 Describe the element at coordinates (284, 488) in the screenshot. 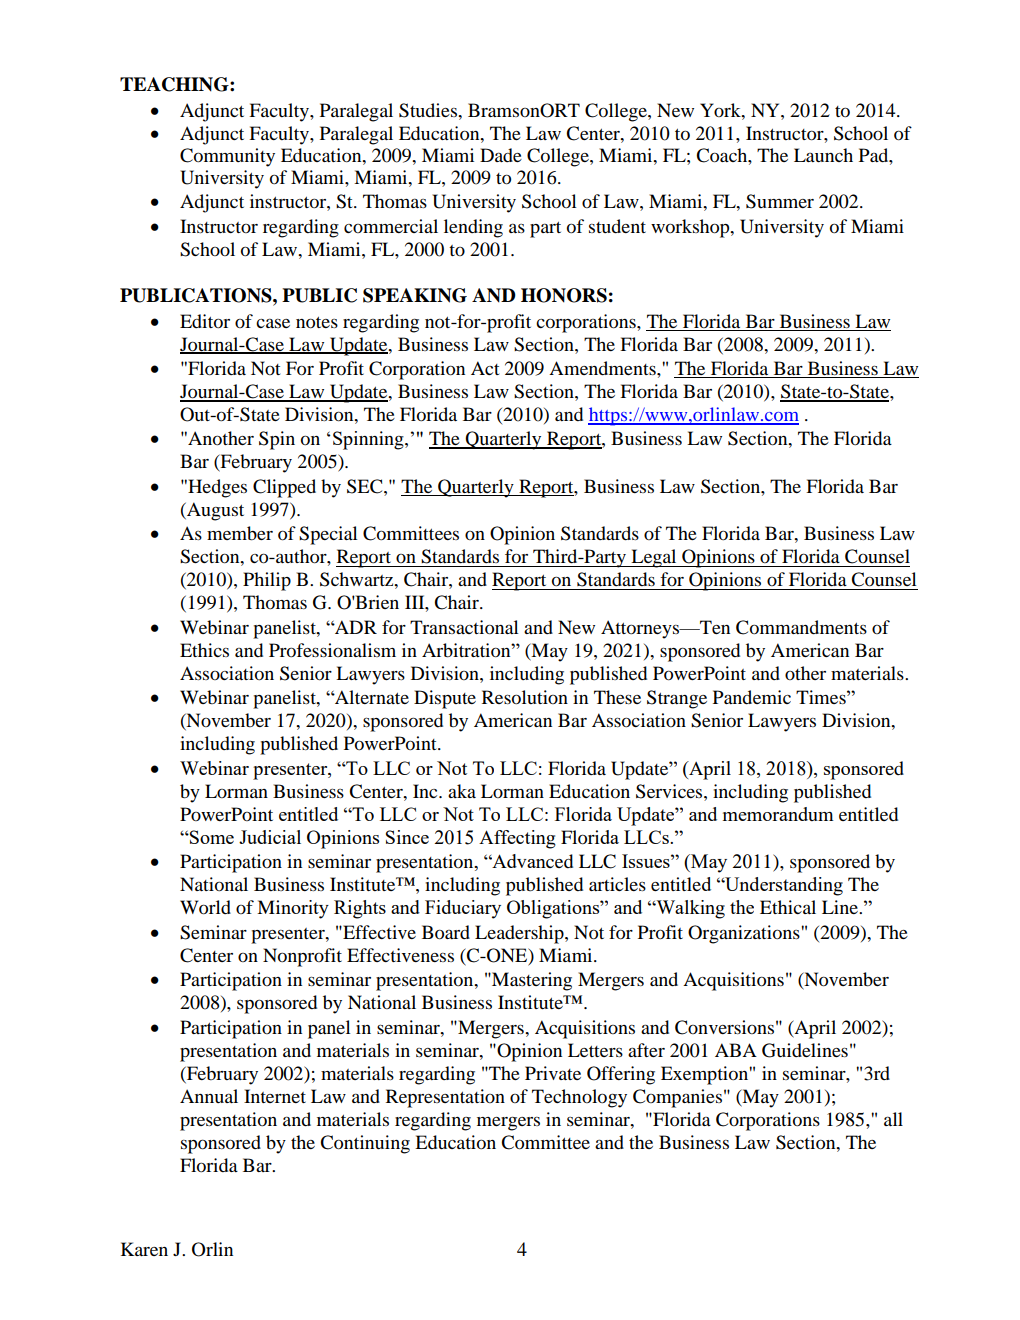

I see `Clipped` at that location.
